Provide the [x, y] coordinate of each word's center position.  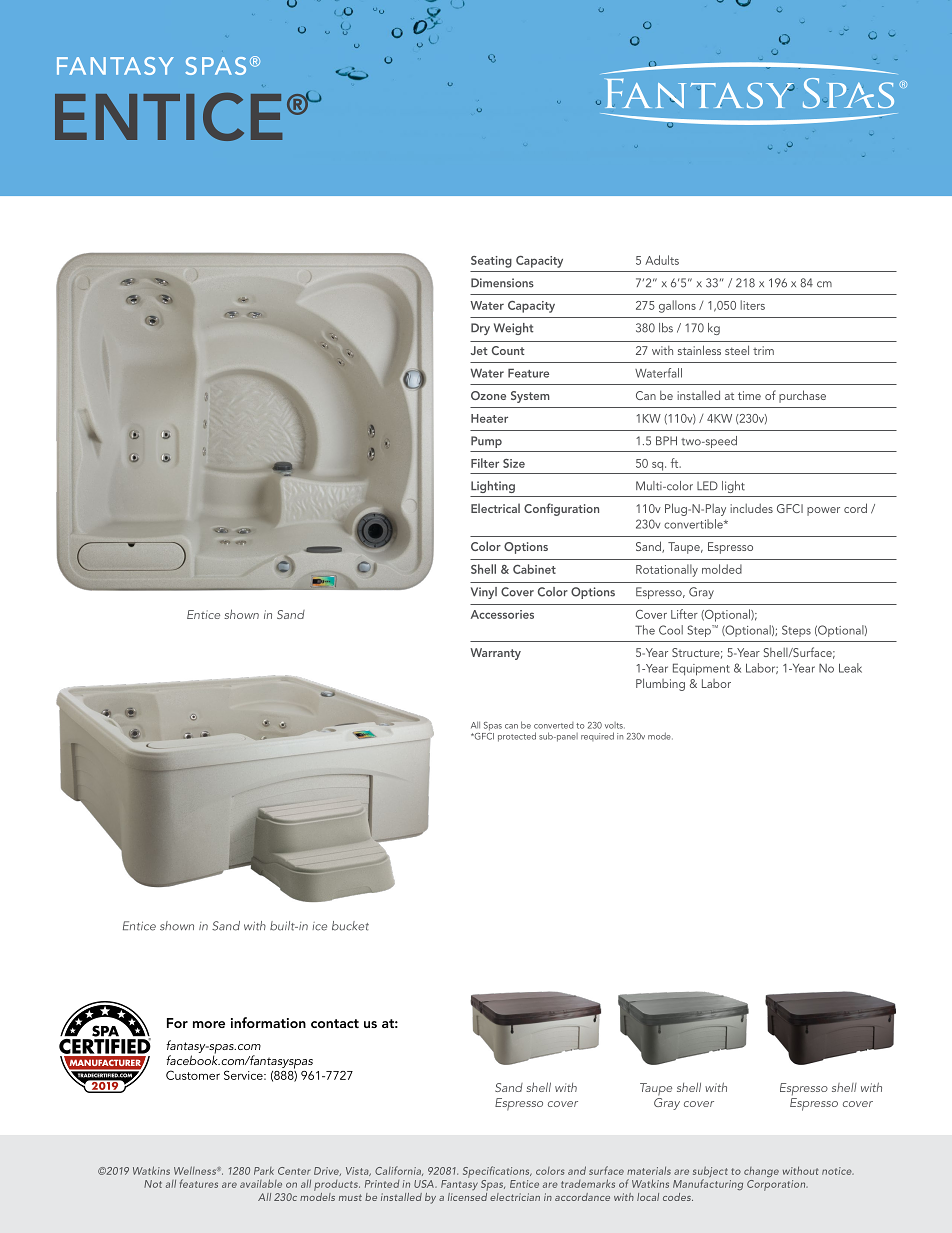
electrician [515, 1197]
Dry [480, 329]
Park [264, 1171]
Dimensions [502, 283]
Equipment [701, 669]
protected [517, 737]
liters [752, 305]
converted [554, 725]
